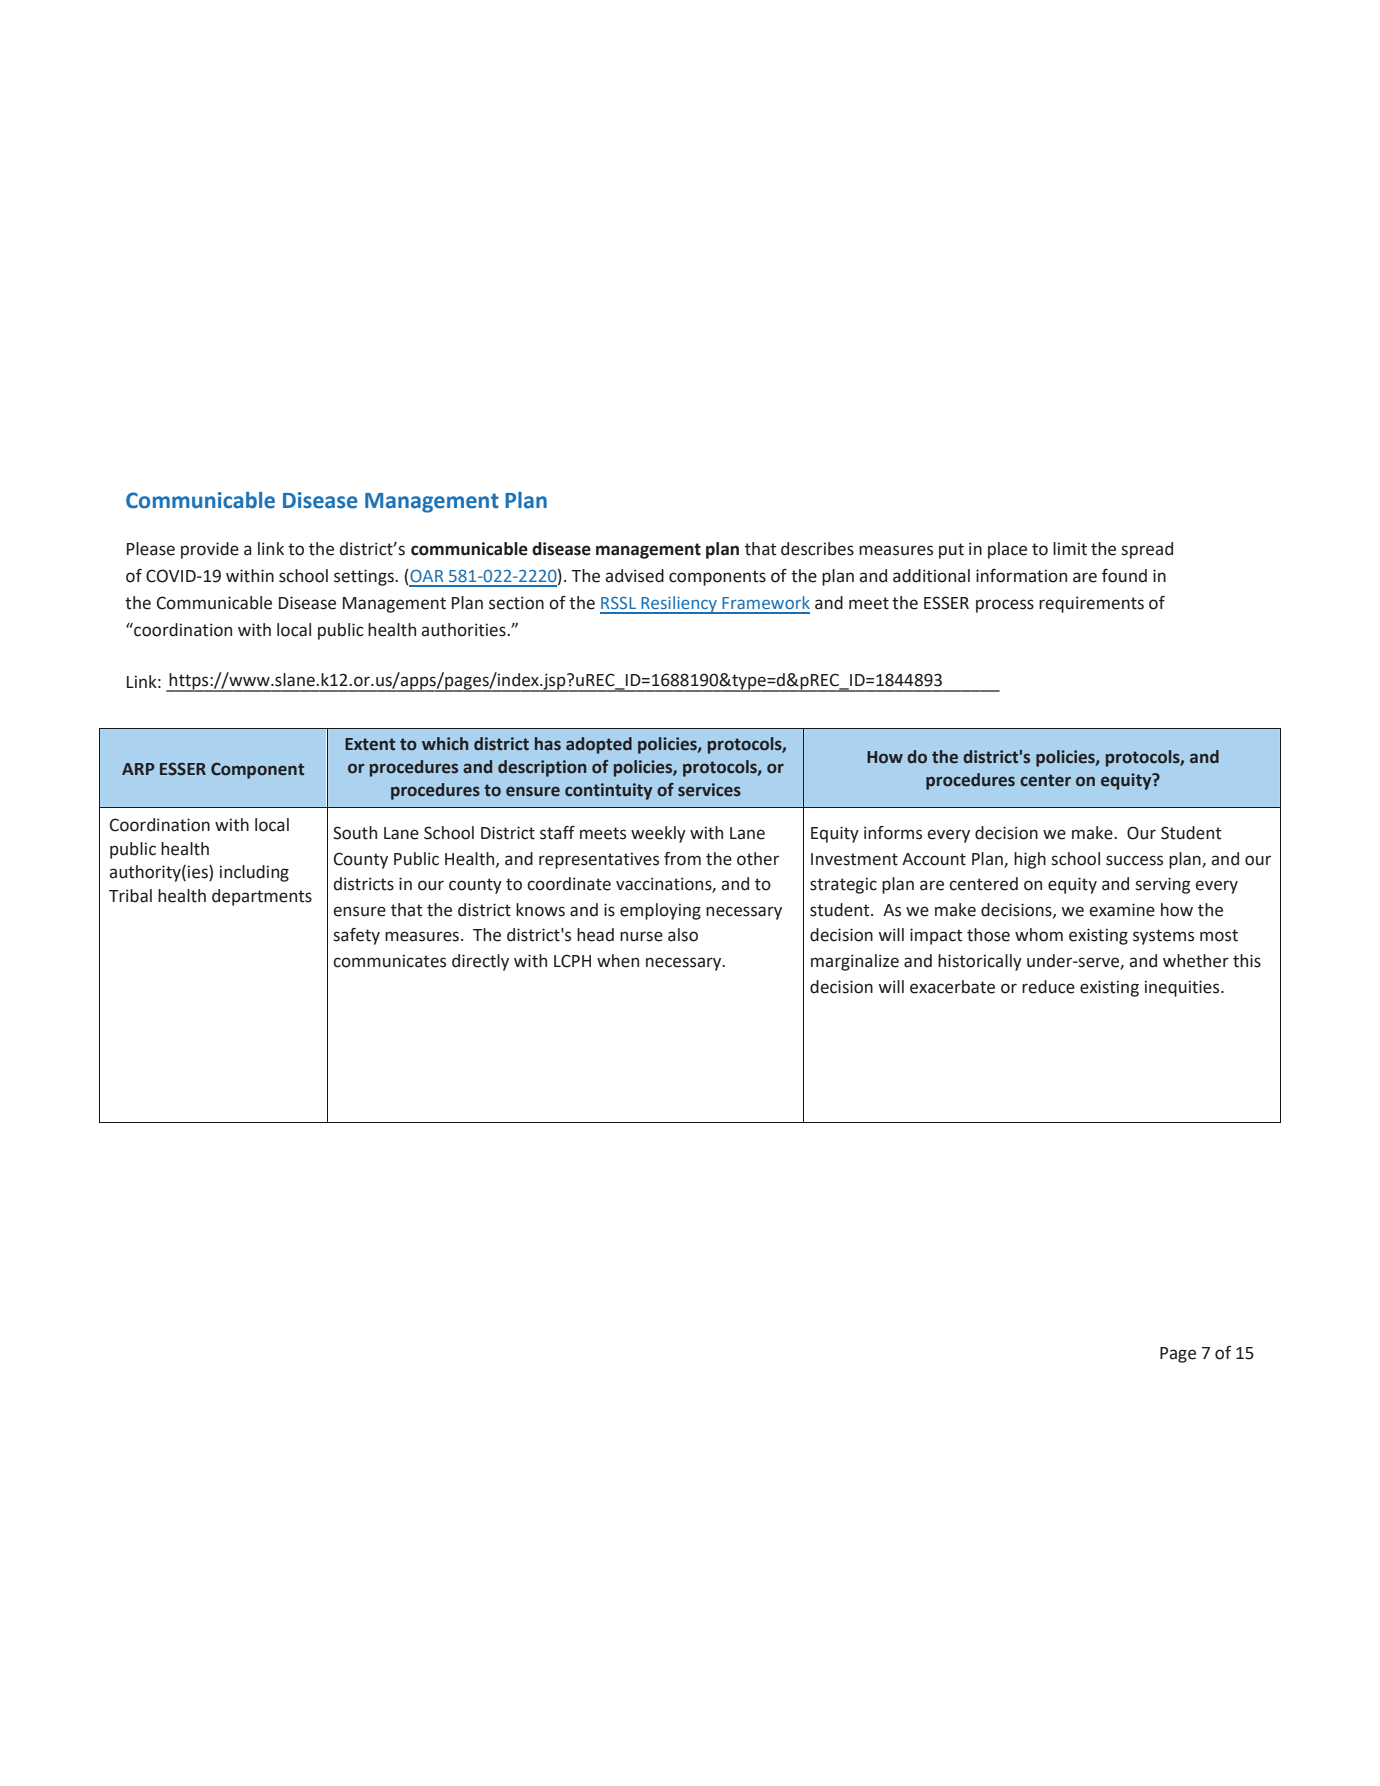 This image has width=1380, height=1786. I want to click on communicates, so click(389, 961).
